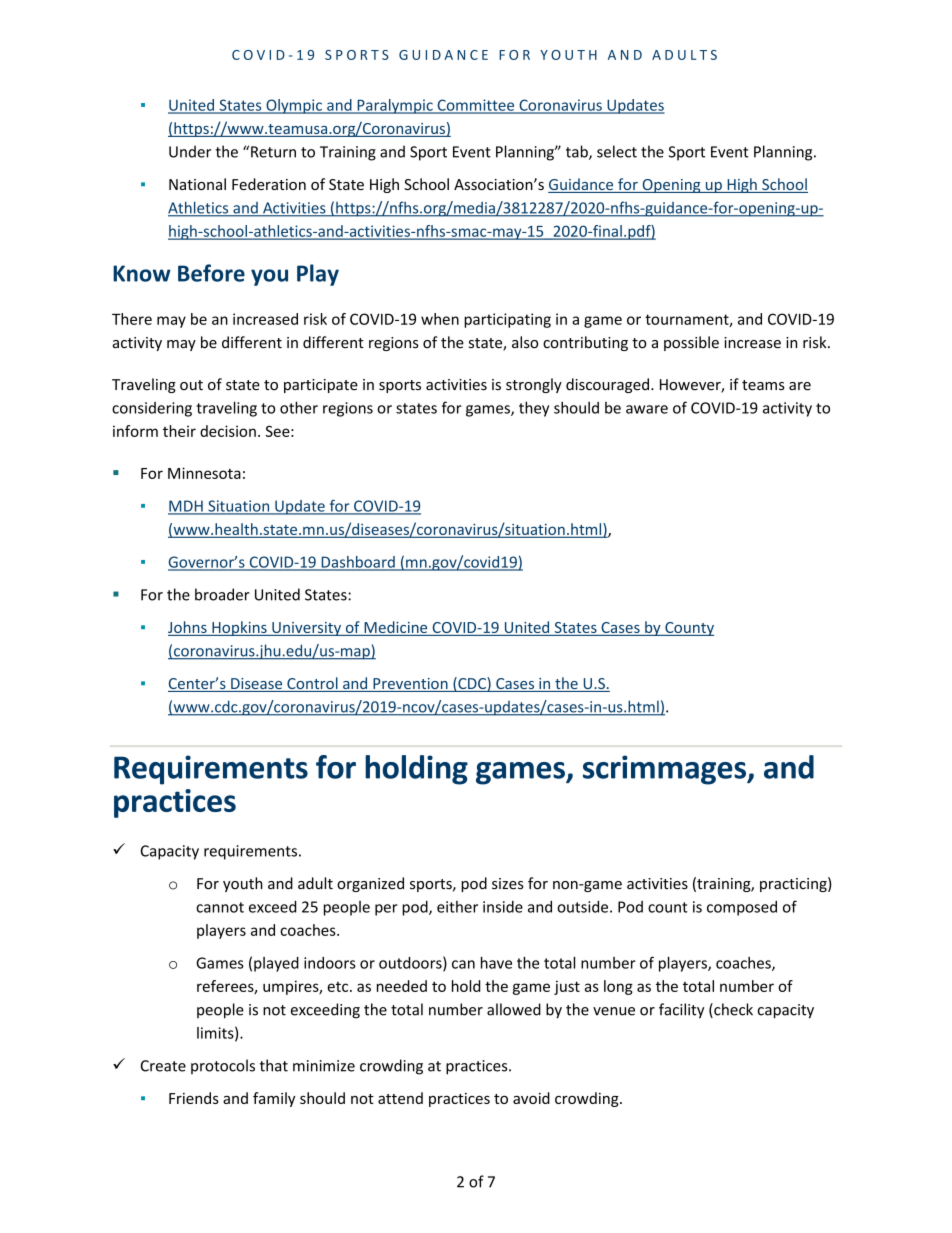  What do you see at coordinates (396, 628) in the screenshot?
I see `Medicine` at bounding box center [396, 628].
